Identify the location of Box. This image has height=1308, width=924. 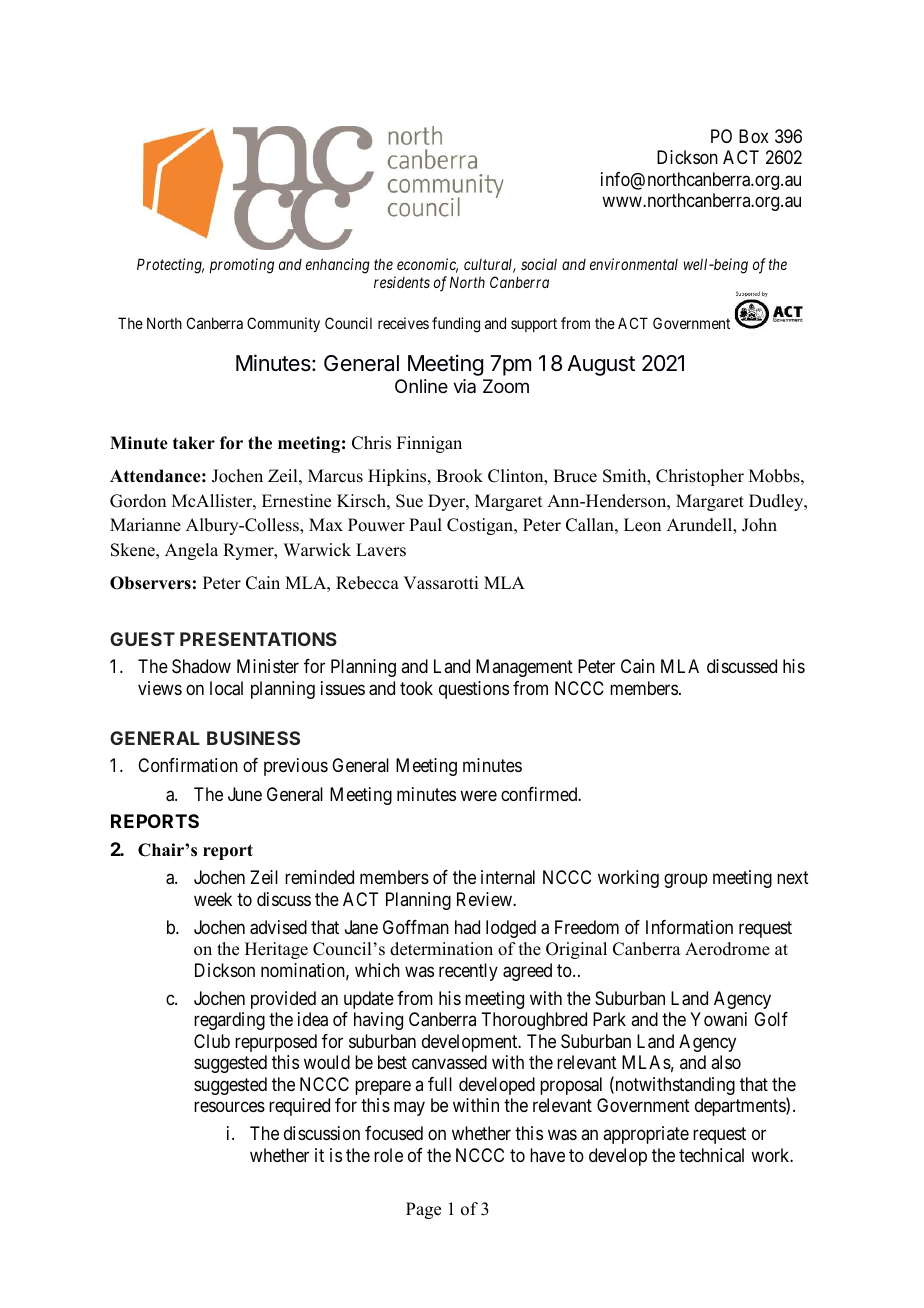
(754, 136).
